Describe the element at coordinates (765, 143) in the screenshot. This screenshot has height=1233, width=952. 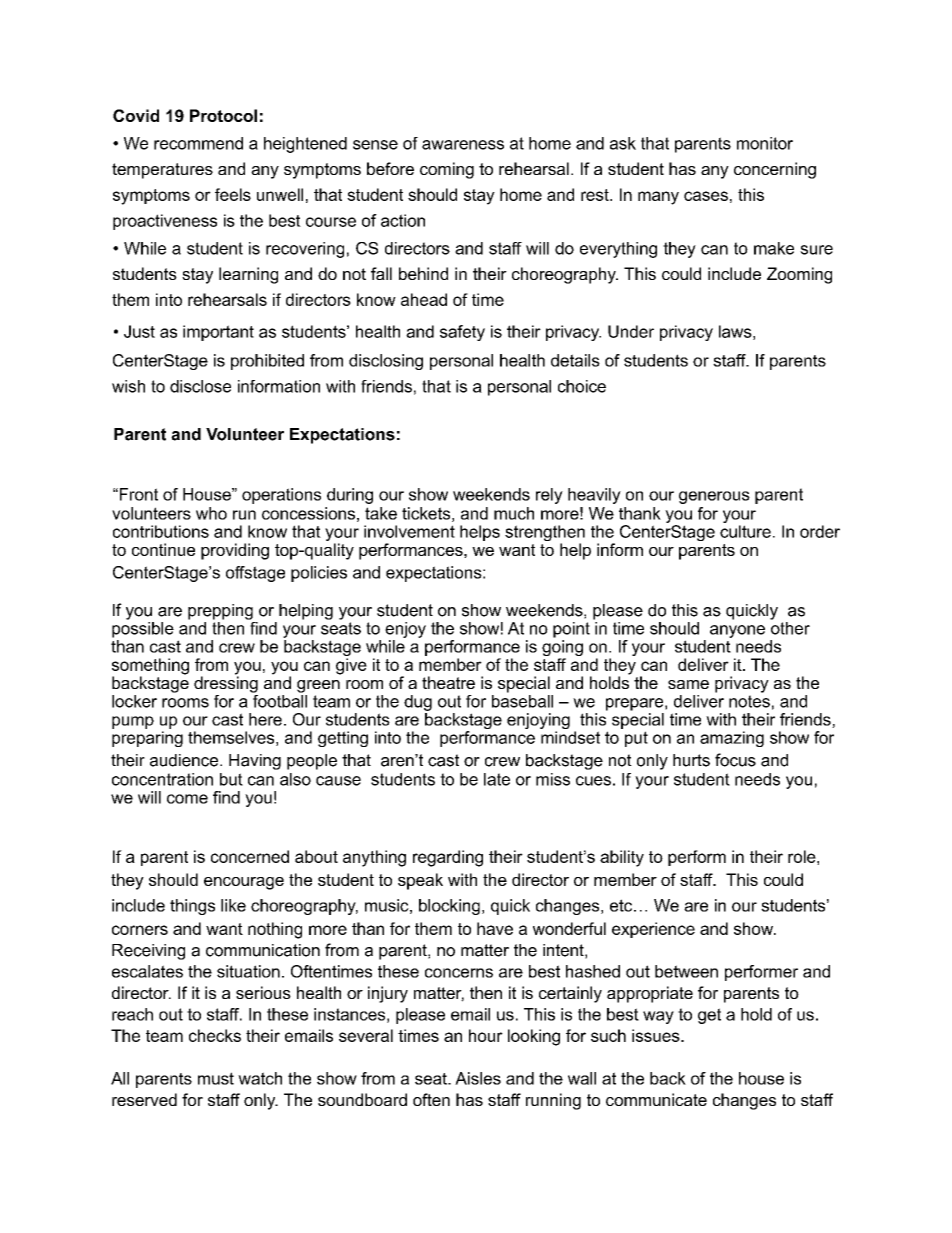
I see `monitor` at that location.
